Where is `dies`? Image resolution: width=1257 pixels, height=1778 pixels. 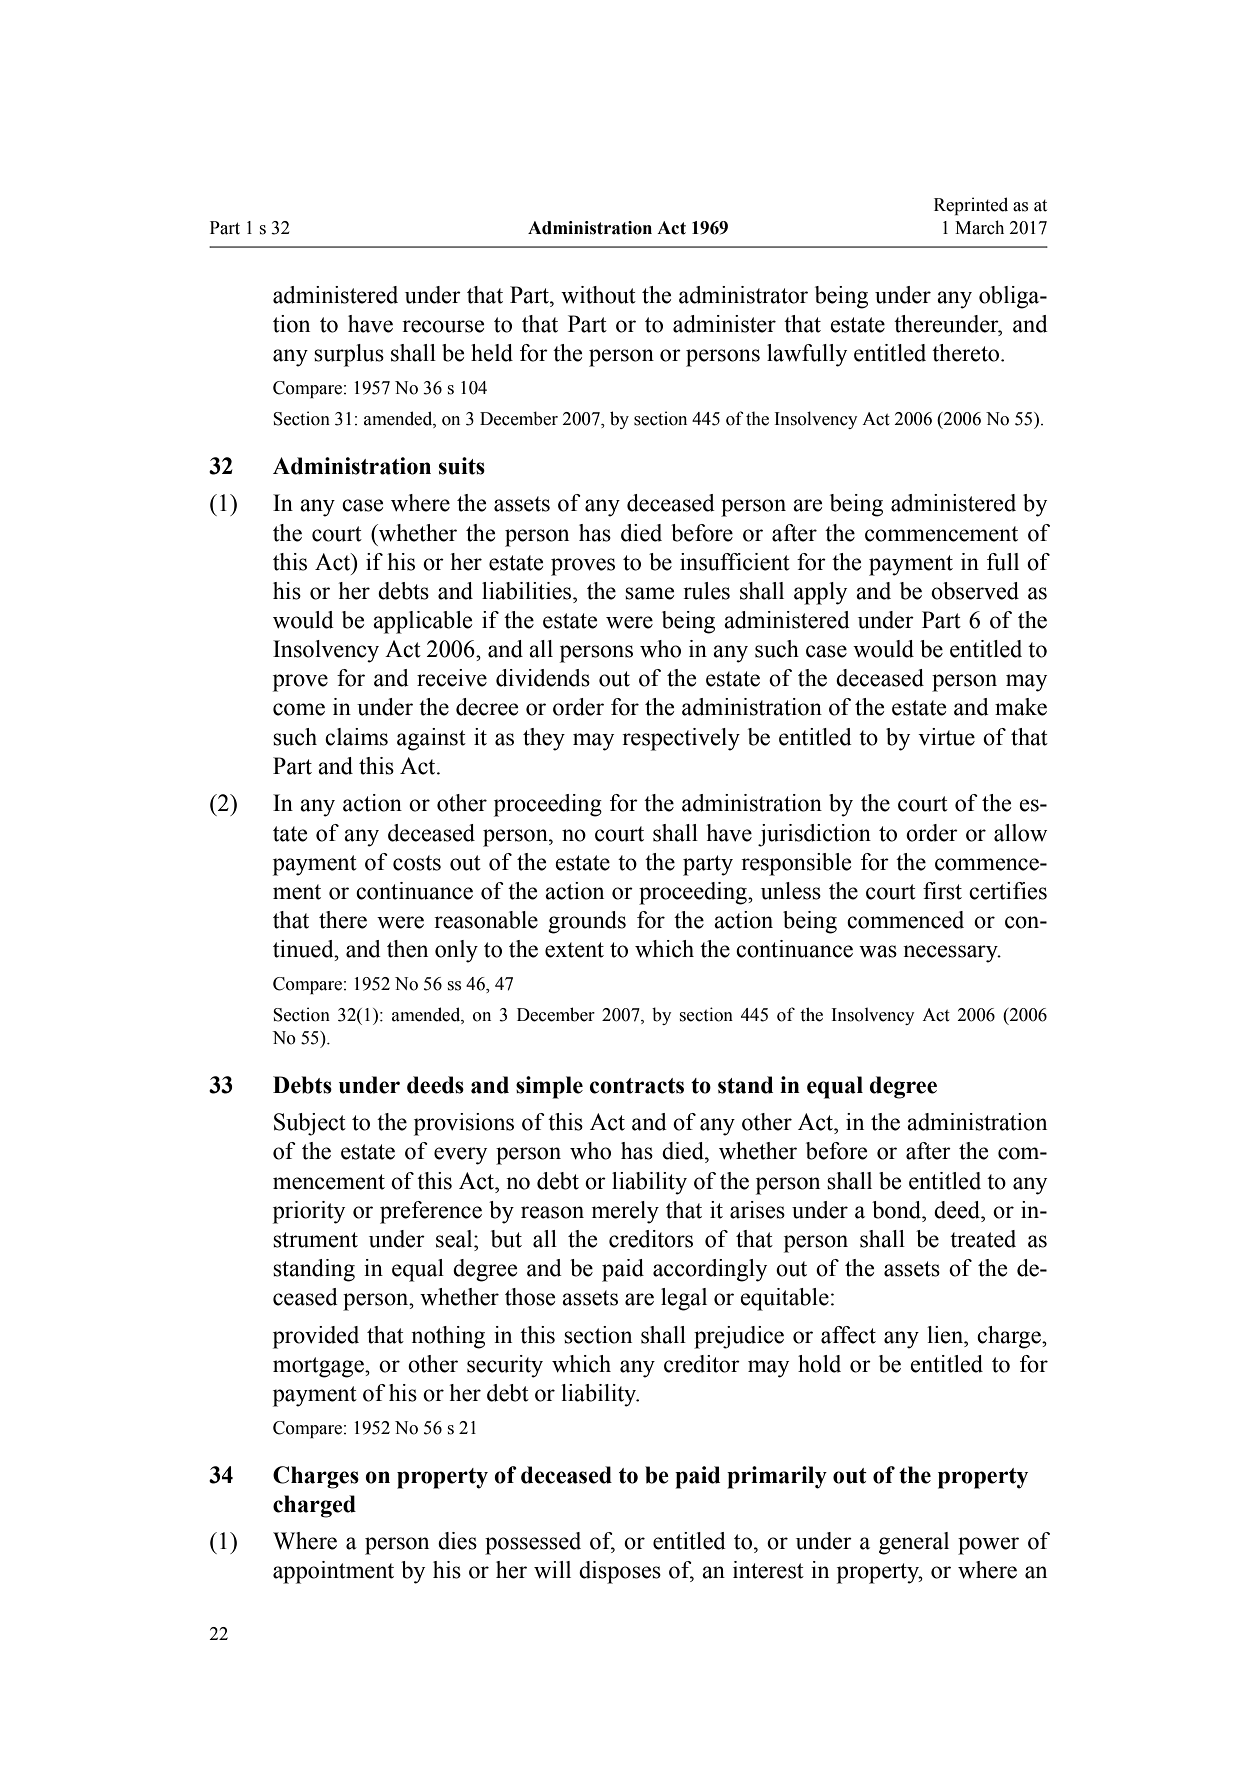 dies is located at coordinates (457, 1541).
